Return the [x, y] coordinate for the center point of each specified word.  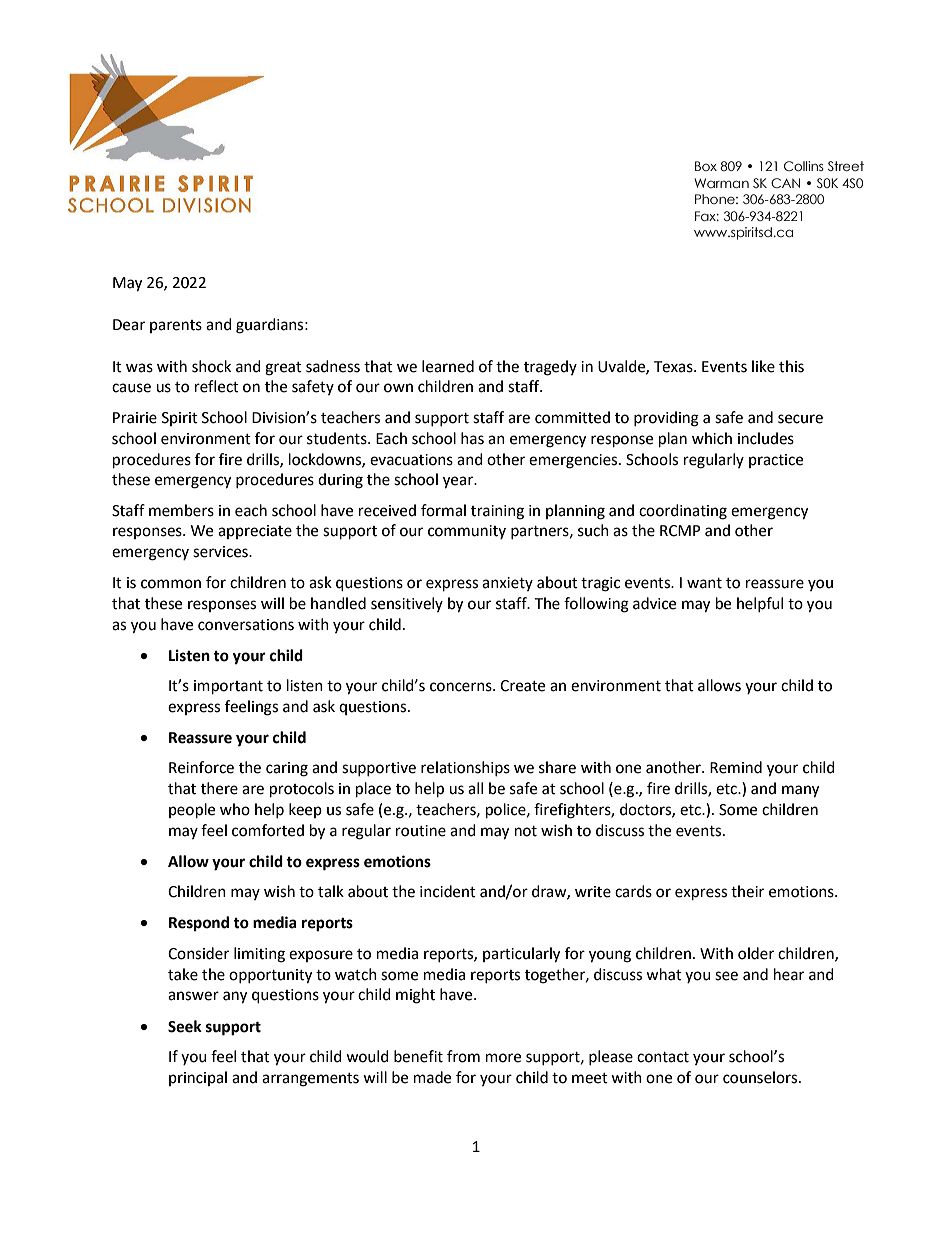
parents [176, 326]
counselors [761, 1077]
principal [198, 1078]
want [704, 583]
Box [706, 166]
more [503, 1058]
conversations [246, 625]
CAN [785, 183]
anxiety [507, 584]
